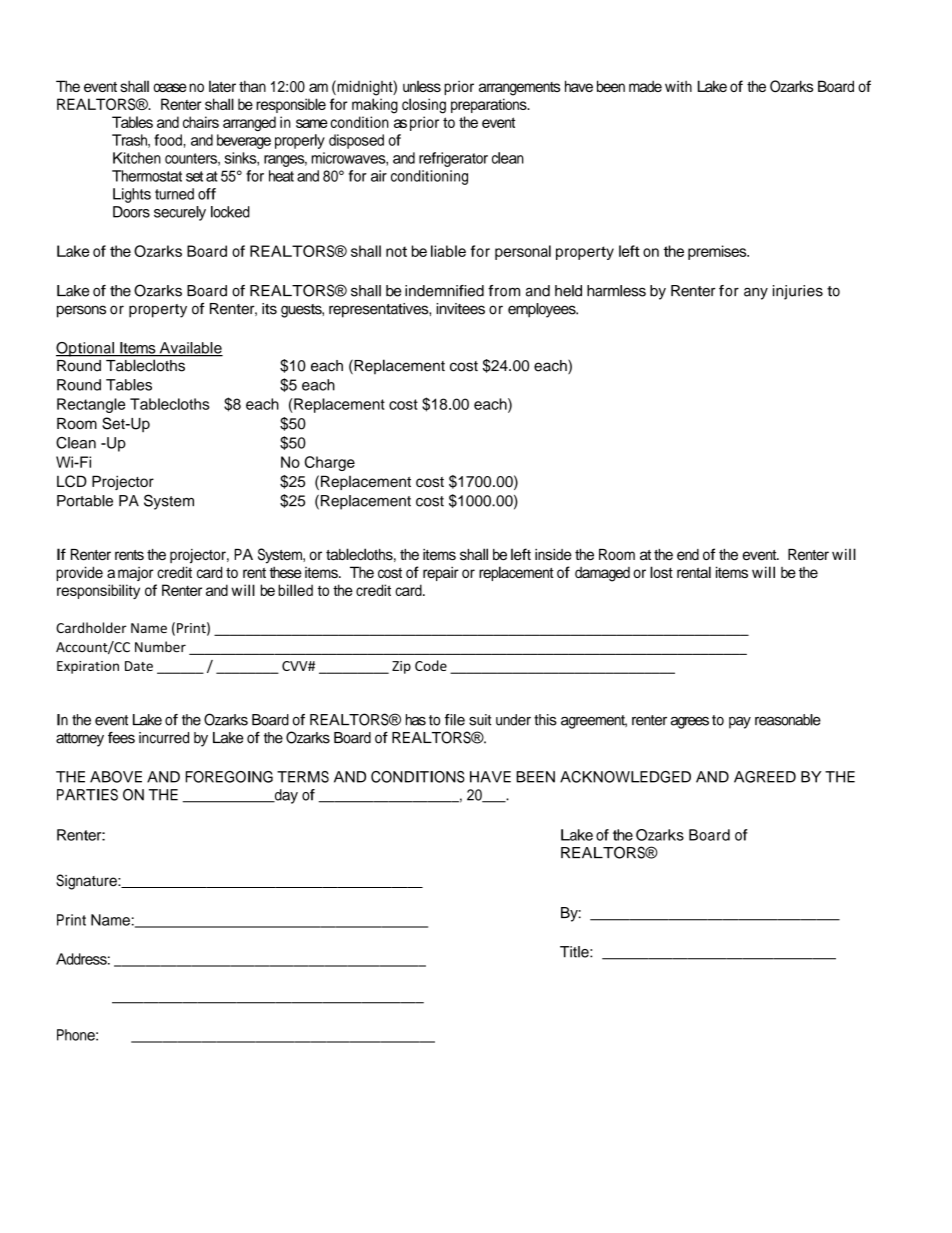 The height and width of the page is (1233, 952). Describe the element at coordinates (201, 122) in the page. I see `chairs` at that location.
